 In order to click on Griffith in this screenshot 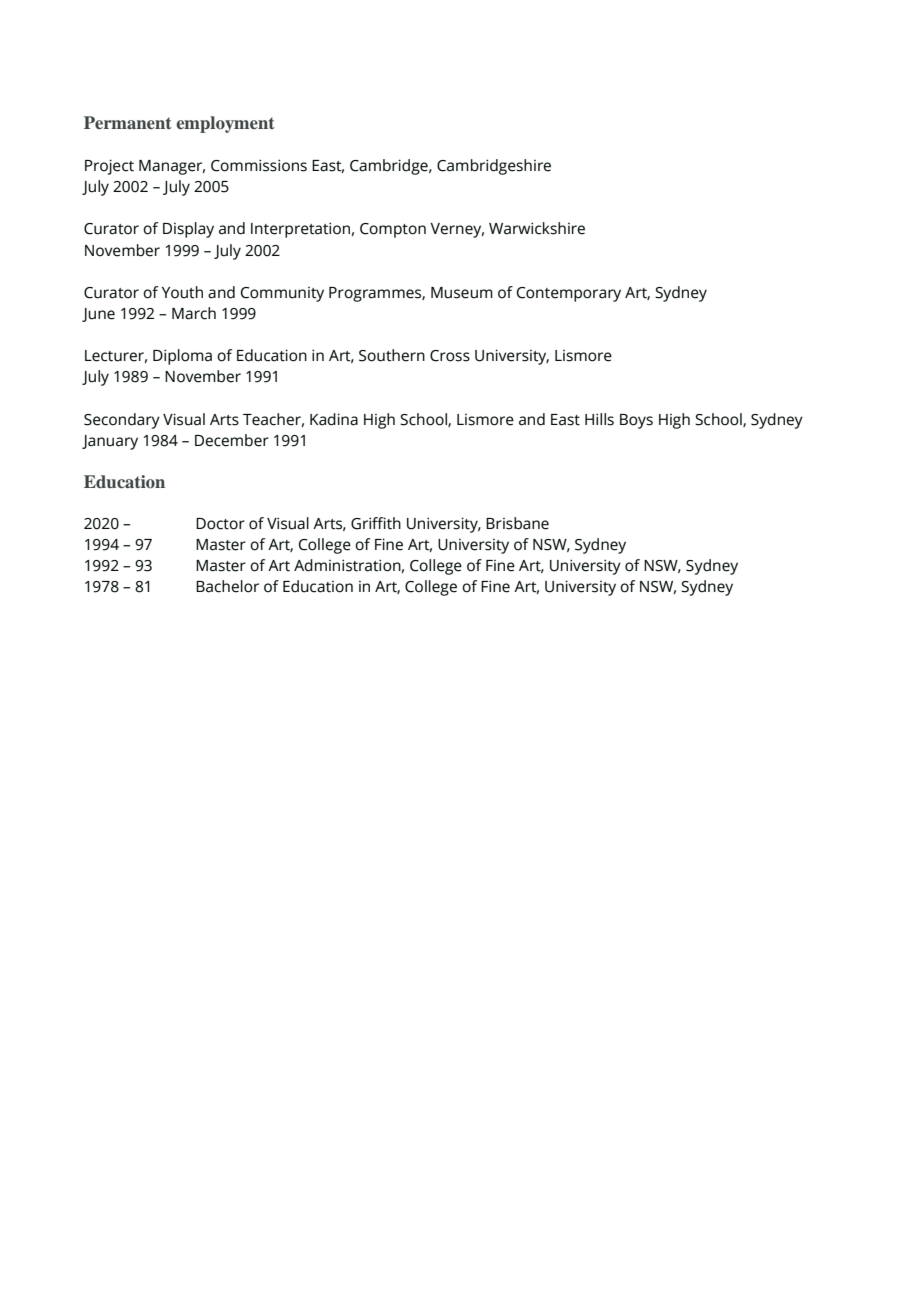, I will do `click(376, 523)`.
